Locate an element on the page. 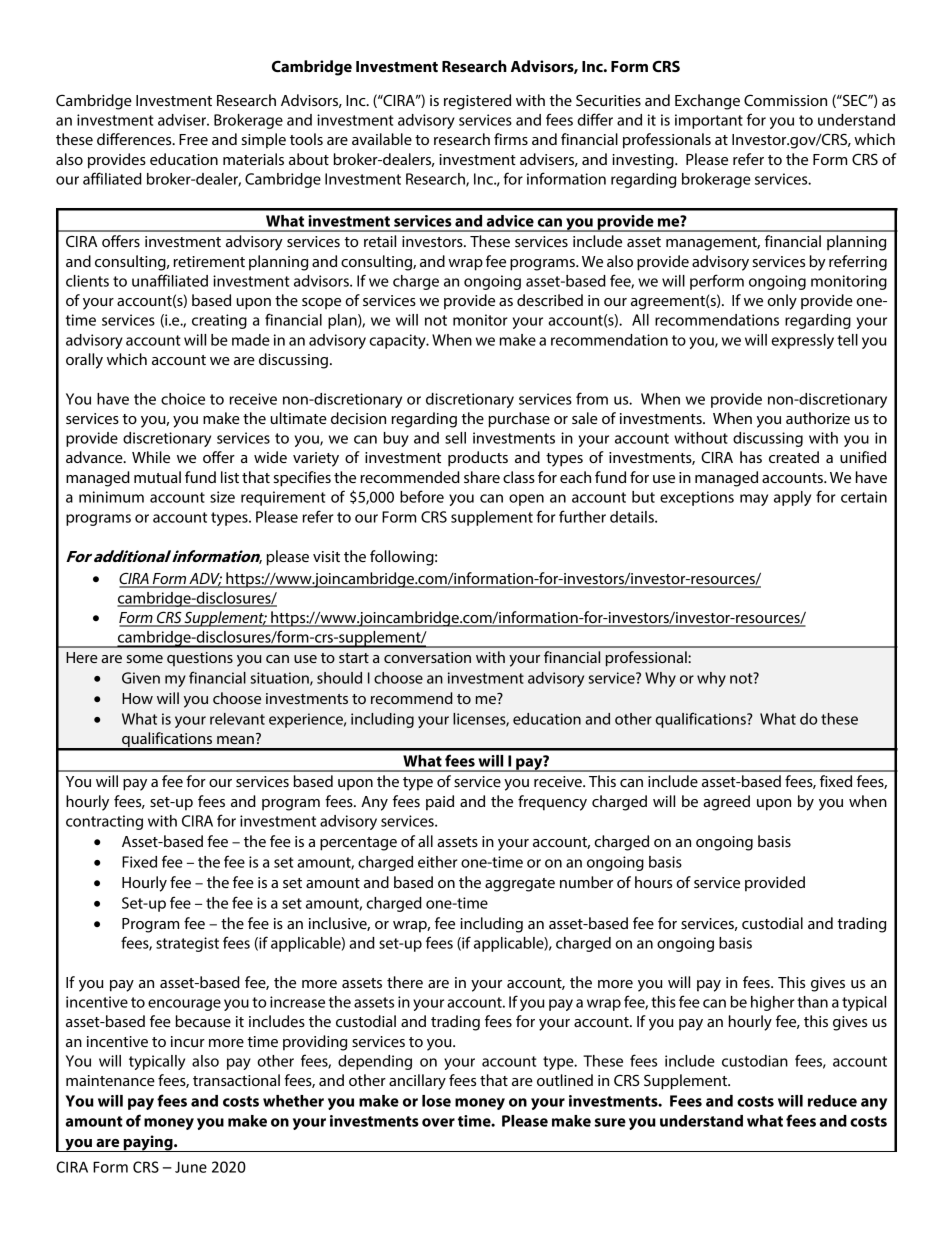 This image has height=1233, width=952. created is located at coordinates (794, 457).
